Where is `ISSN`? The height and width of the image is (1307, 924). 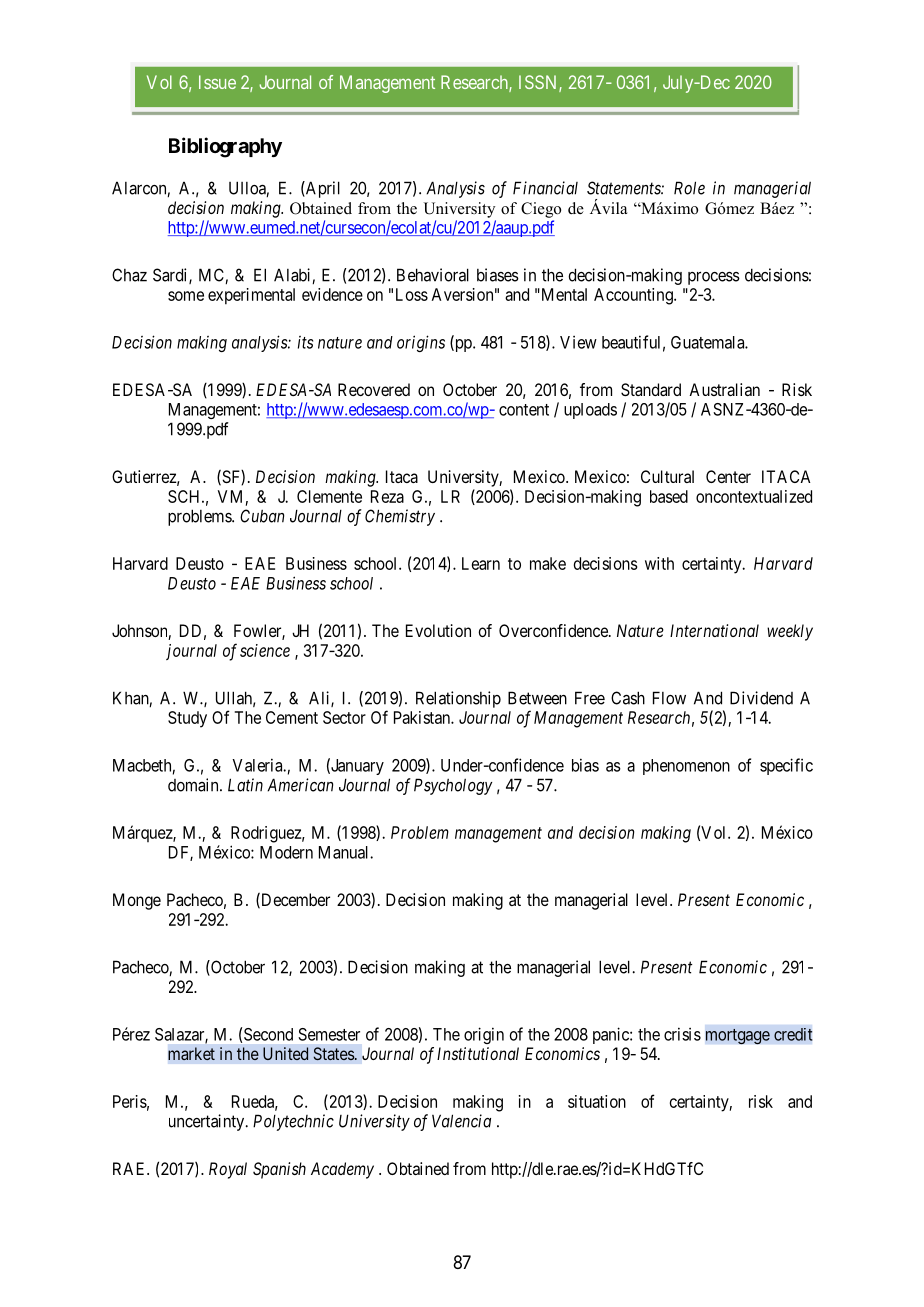
ISSN is located at coordinates (539, 83).
